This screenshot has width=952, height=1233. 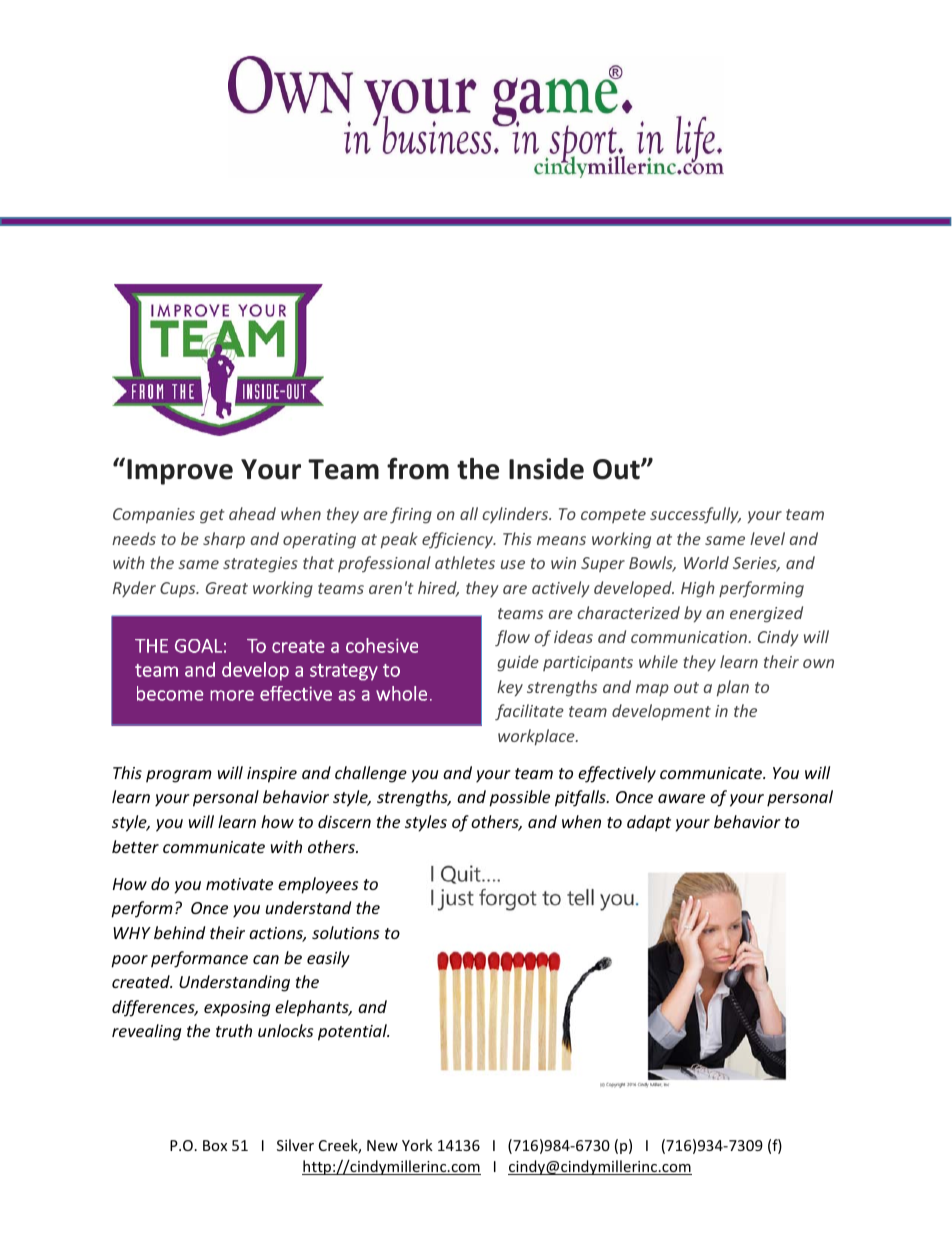 What do you see at coordinates (179, 776) in the screenshot?
I see `program` at bounding box center [179, 776].
